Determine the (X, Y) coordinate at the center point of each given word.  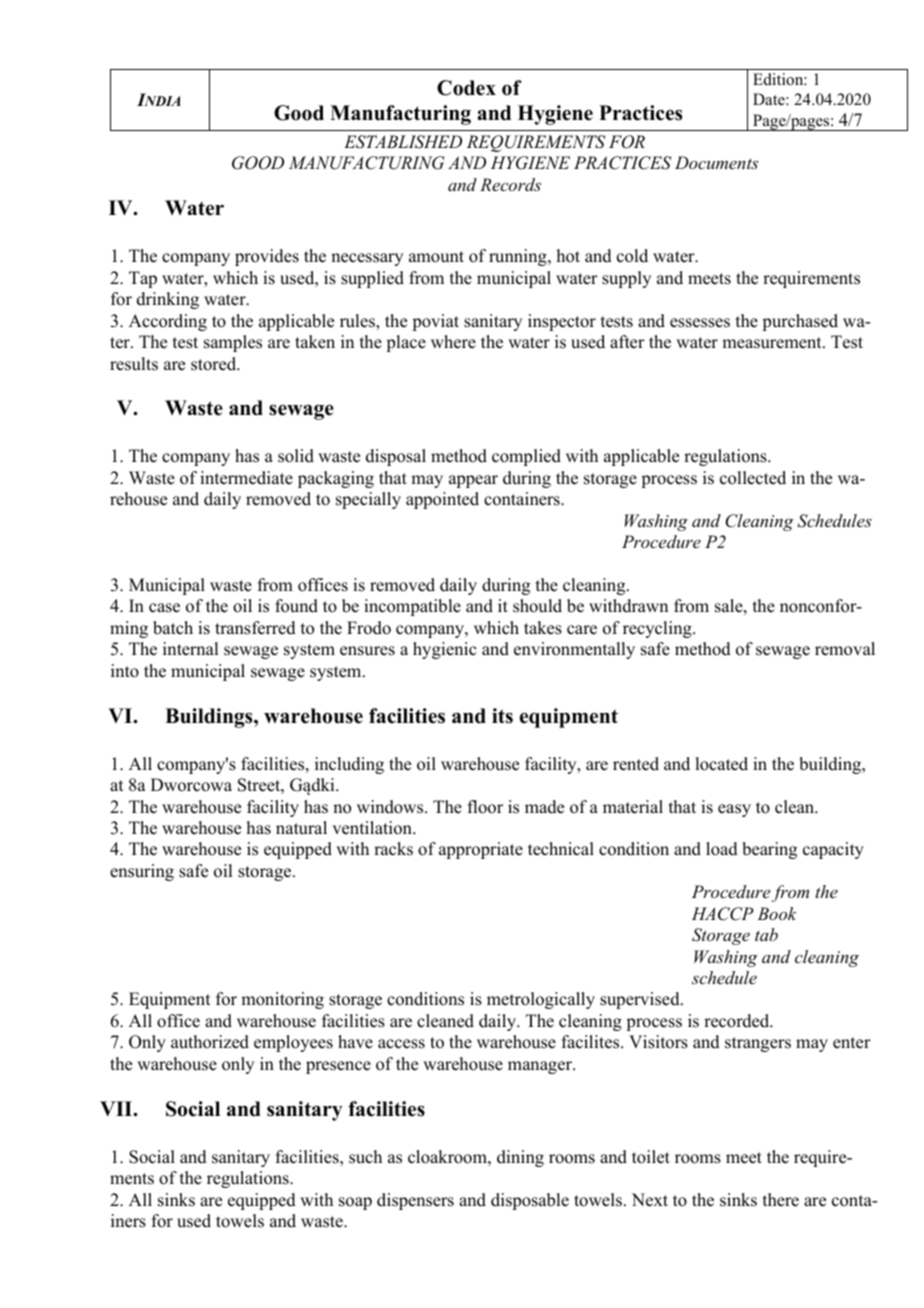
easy (734, 810)
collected (753, 478)
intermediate (246, 478)
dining (520, 1158)
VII (117, 1108)
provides (267, 257)
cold (632, 256)
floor (485, 807)
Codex (466, 88)
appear (473, 481)
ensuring (142, 872)
